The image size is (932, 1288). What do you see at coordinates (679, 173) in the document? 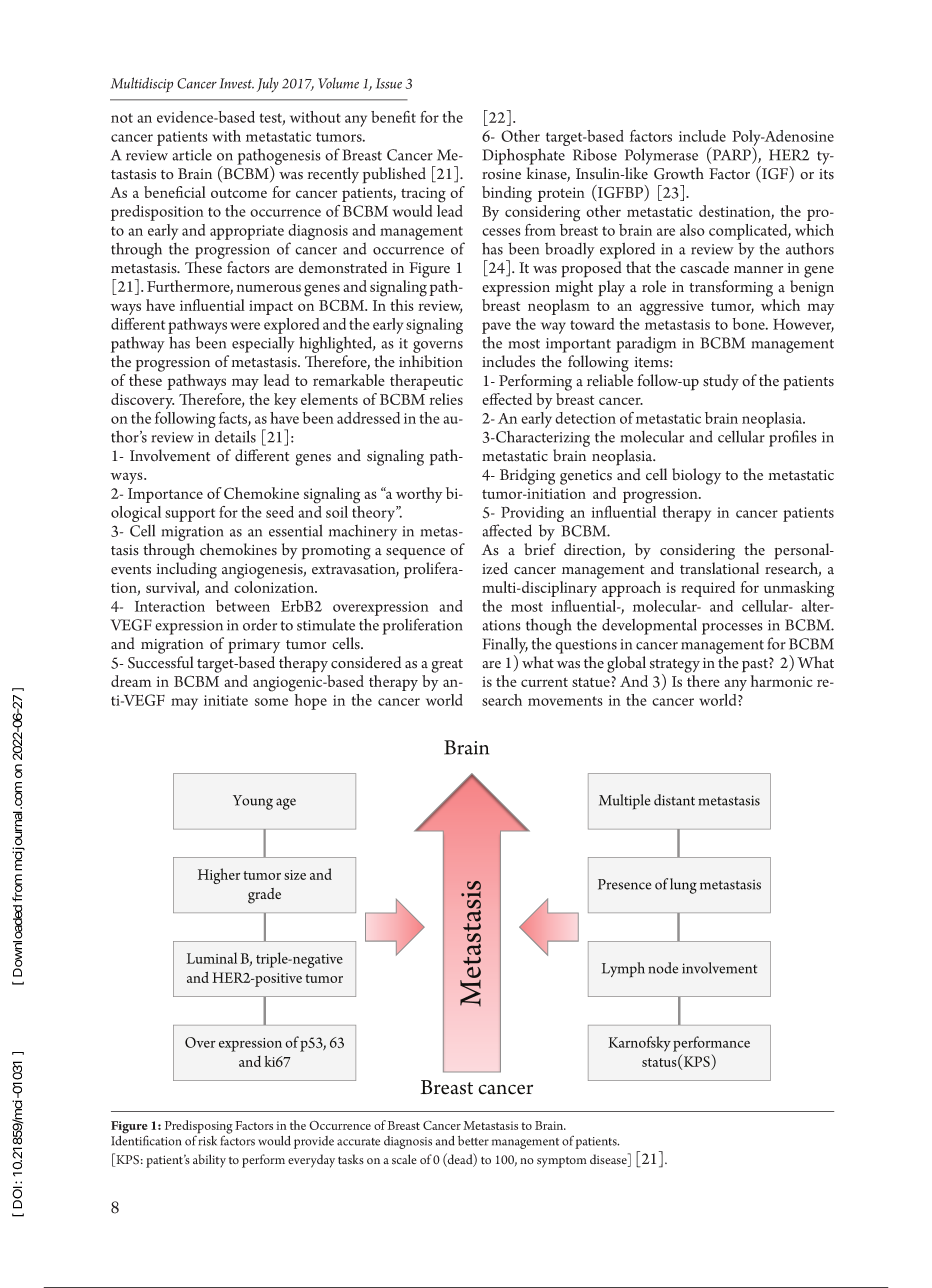
I see `Growth` at bounding box center [679, 173].
